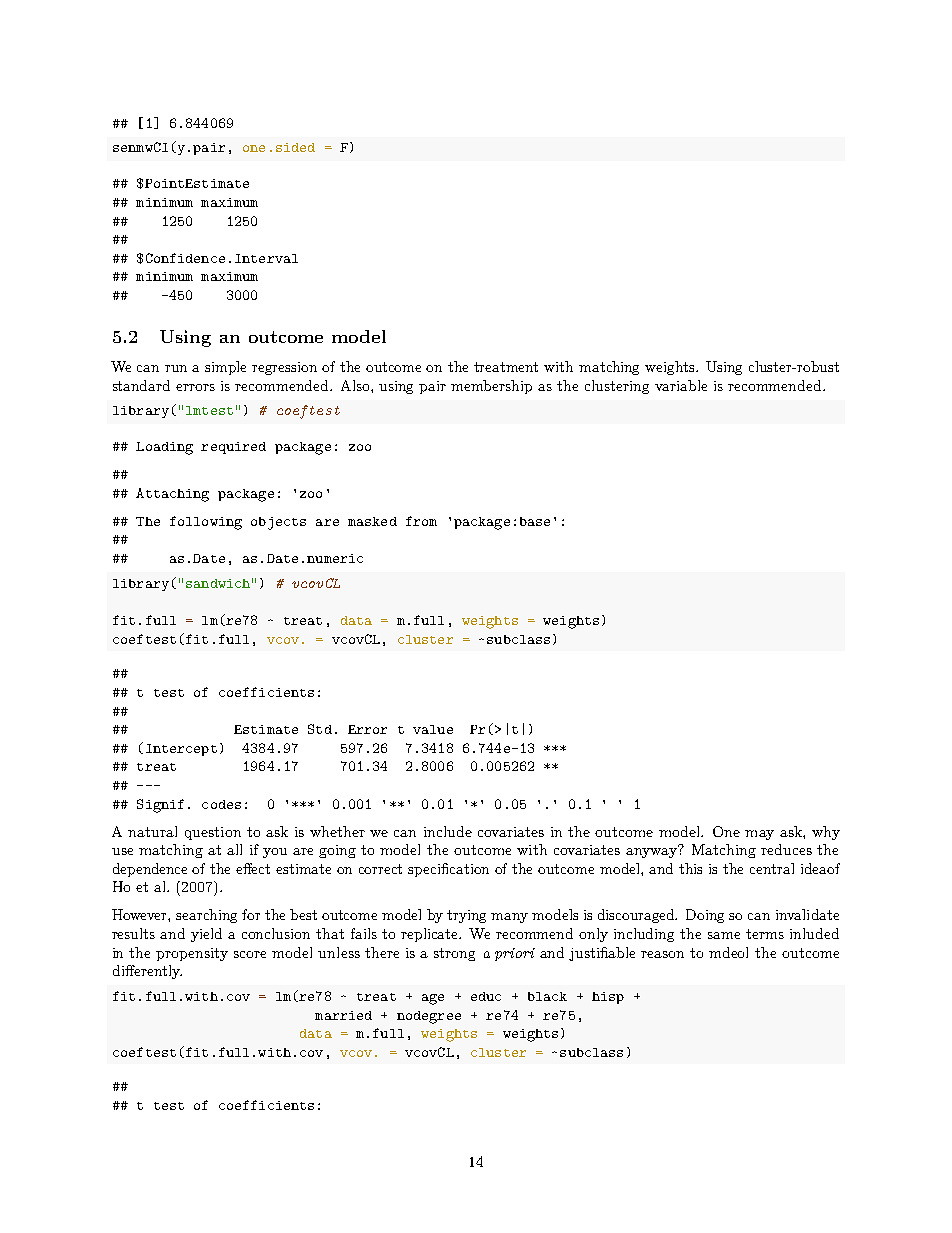 The width and height of the image is (952, 1233). Describe the element at coordinates (681, 385) in the image. I see `variable` at that location.
